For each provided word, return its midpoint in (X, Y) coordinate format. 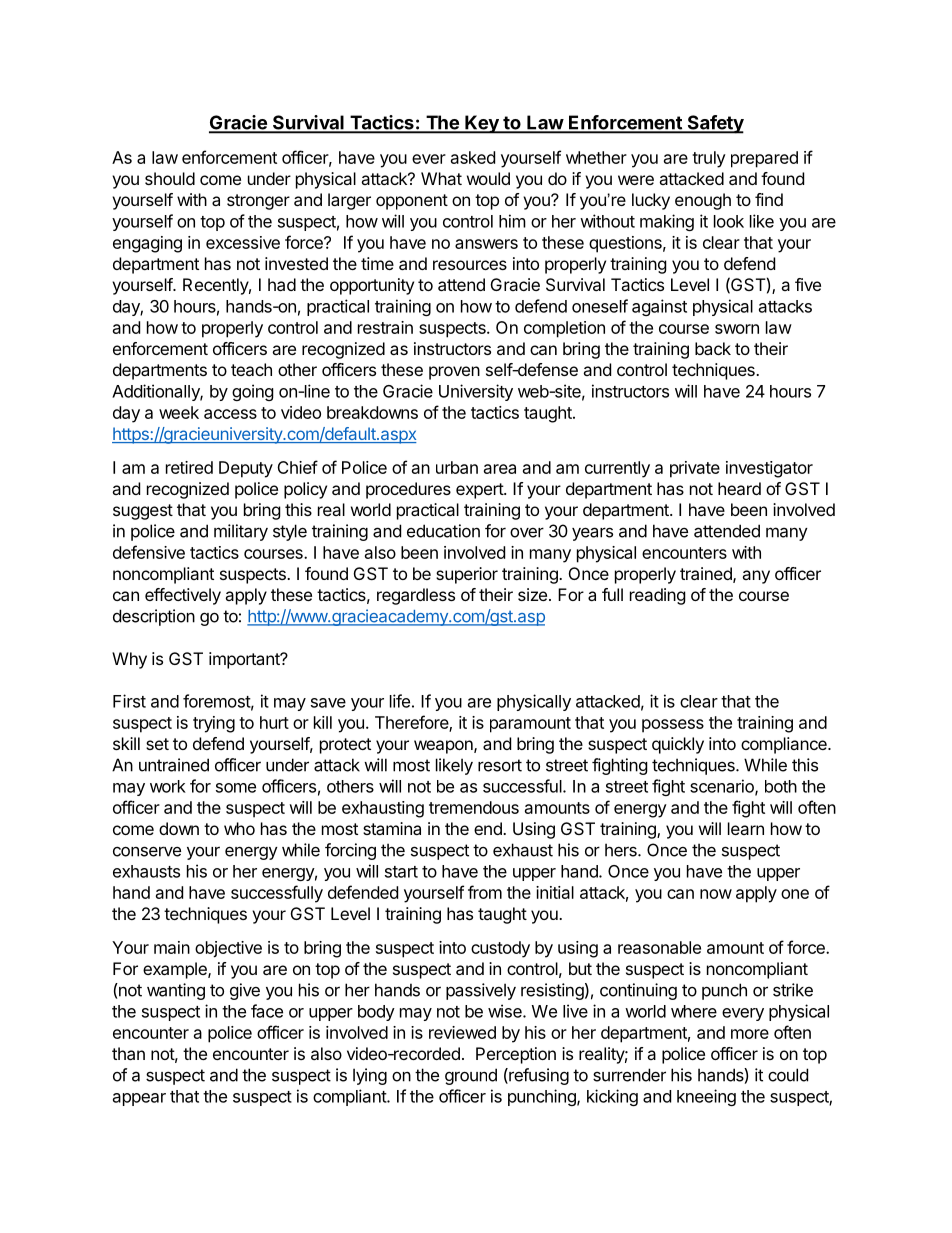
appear (139, 1099)
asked (473, 157)
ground (471, 1076)
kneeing (706, 1097)
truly (709, 159)
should (170, 178)
